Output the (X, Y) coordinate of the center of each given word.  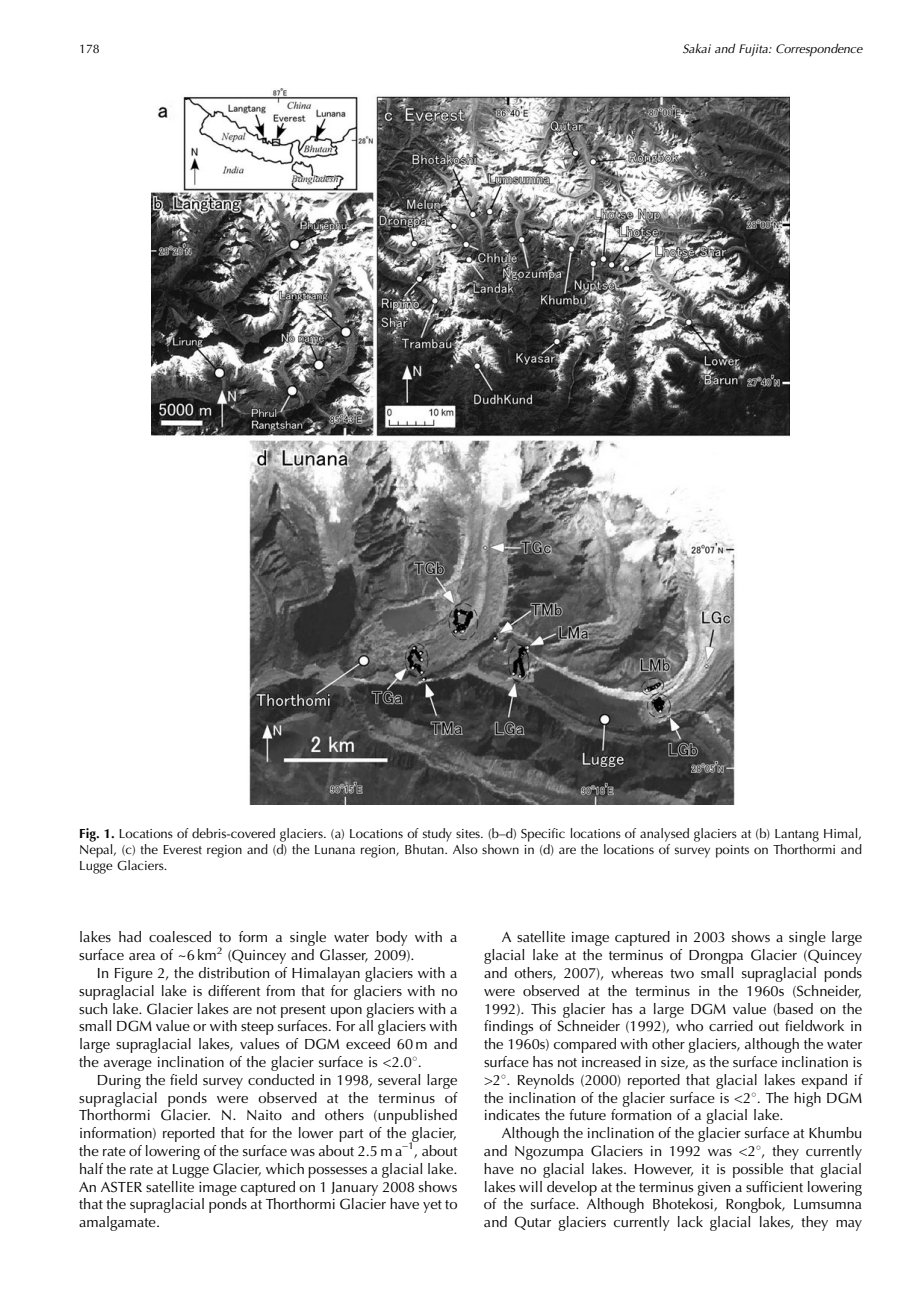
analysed (664, 835)
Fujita (754, 50)
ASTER (121, 1187)
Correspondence (819, 50)
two (682, 973)
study (437, 835)
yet (432, 1206)
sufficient (774, 1186)
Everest (182, 849)
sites (469, 833)
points (732, 851)
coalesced (180, 936)
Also (465, 849)
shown (500, 849)
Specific (543, 835)
